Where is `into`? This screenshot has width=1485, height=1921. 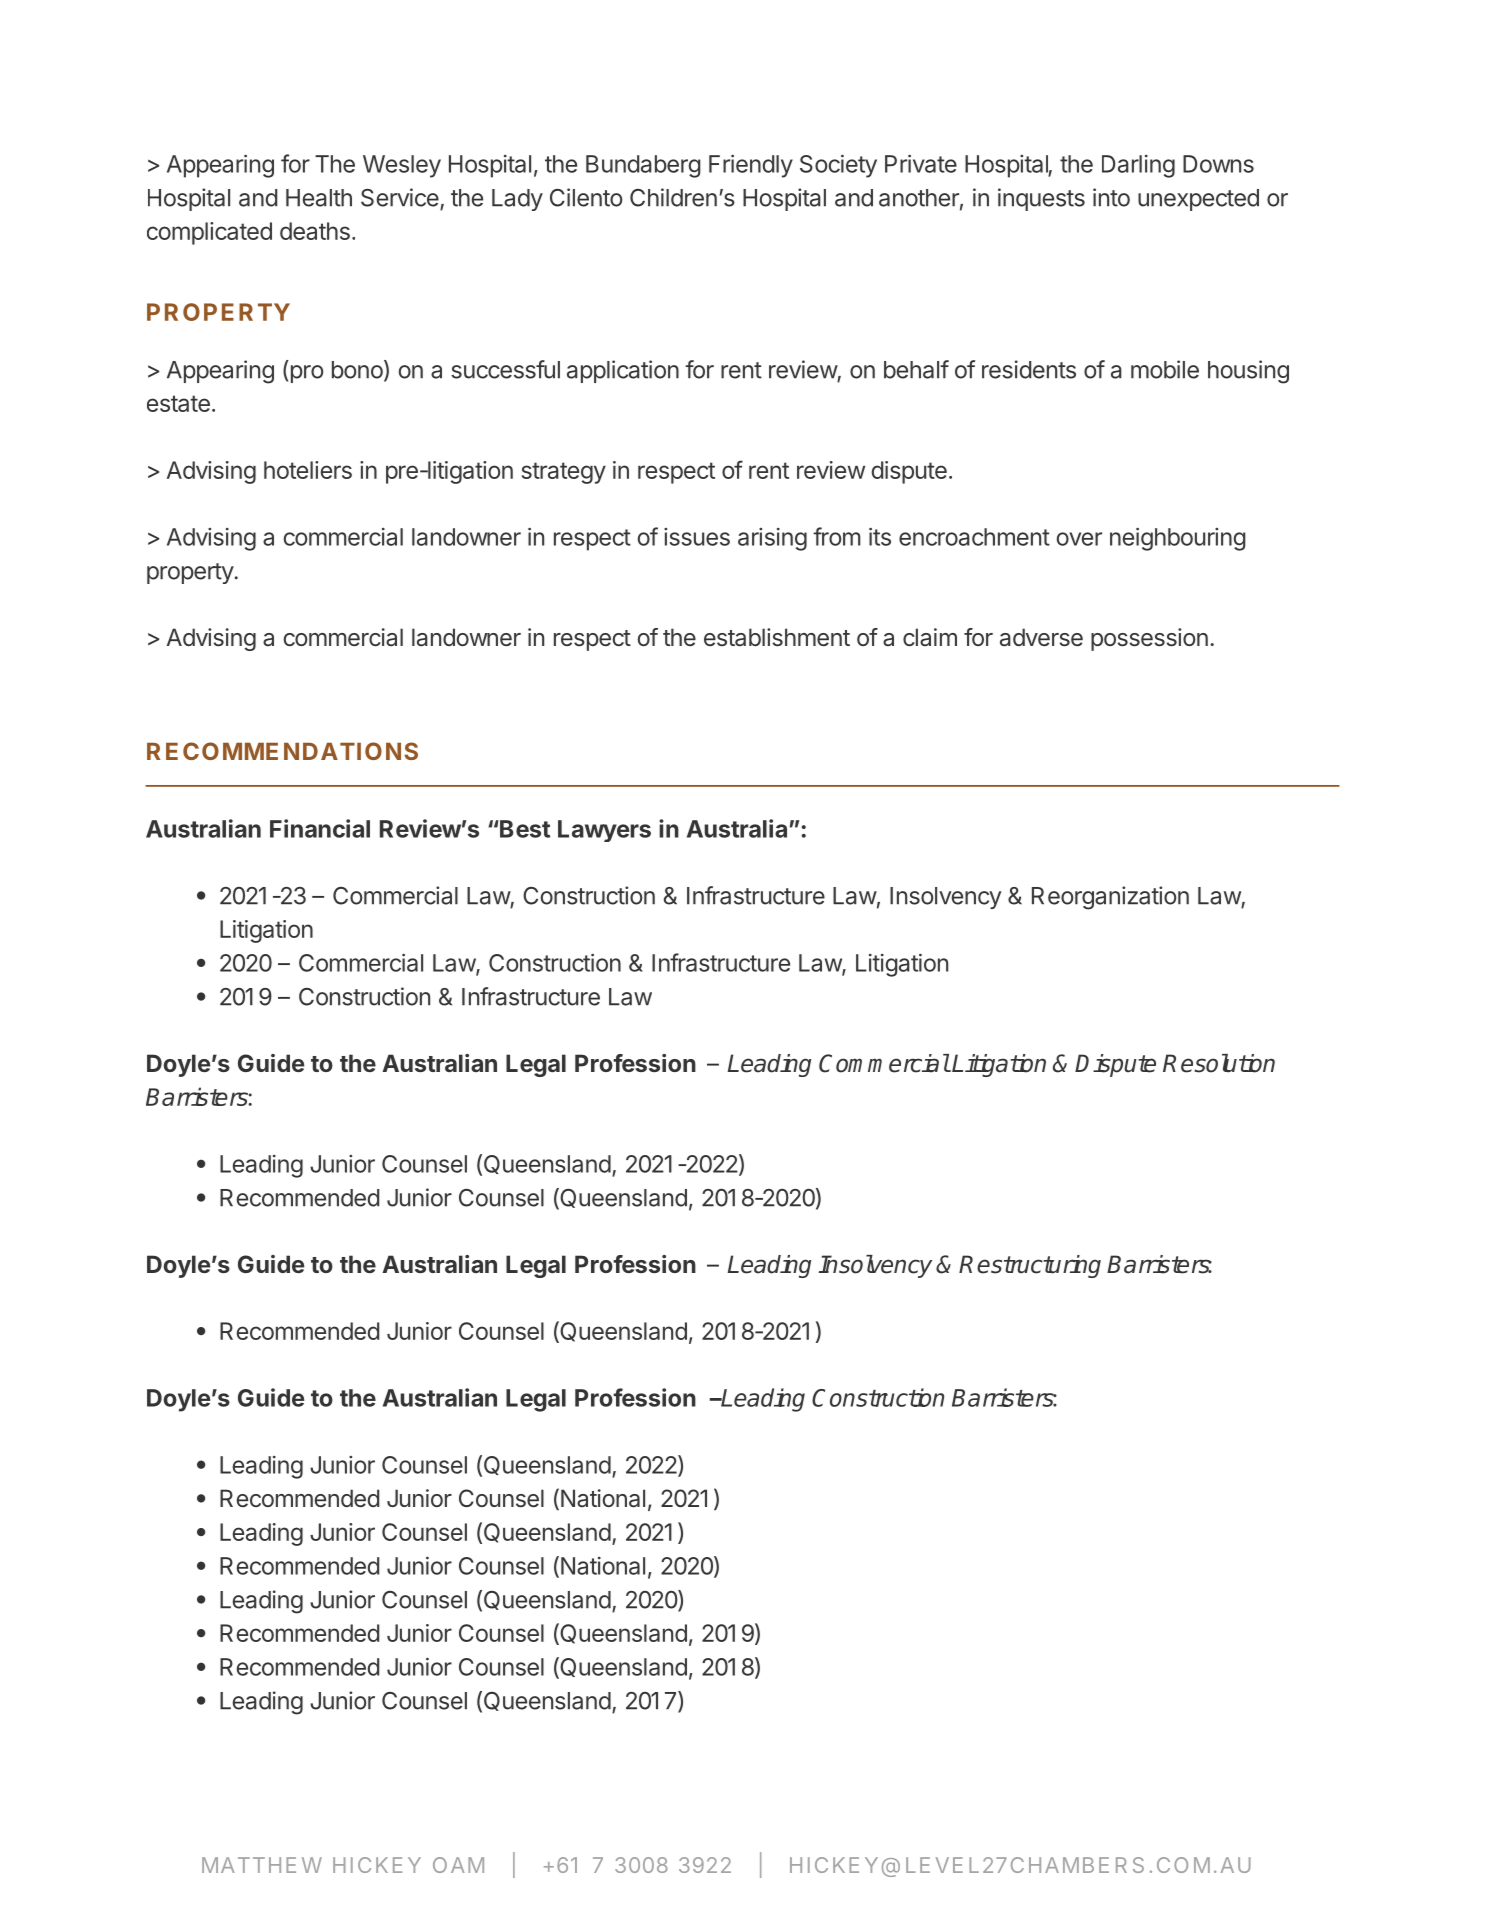 into is located at coordinates (1111, 197).
